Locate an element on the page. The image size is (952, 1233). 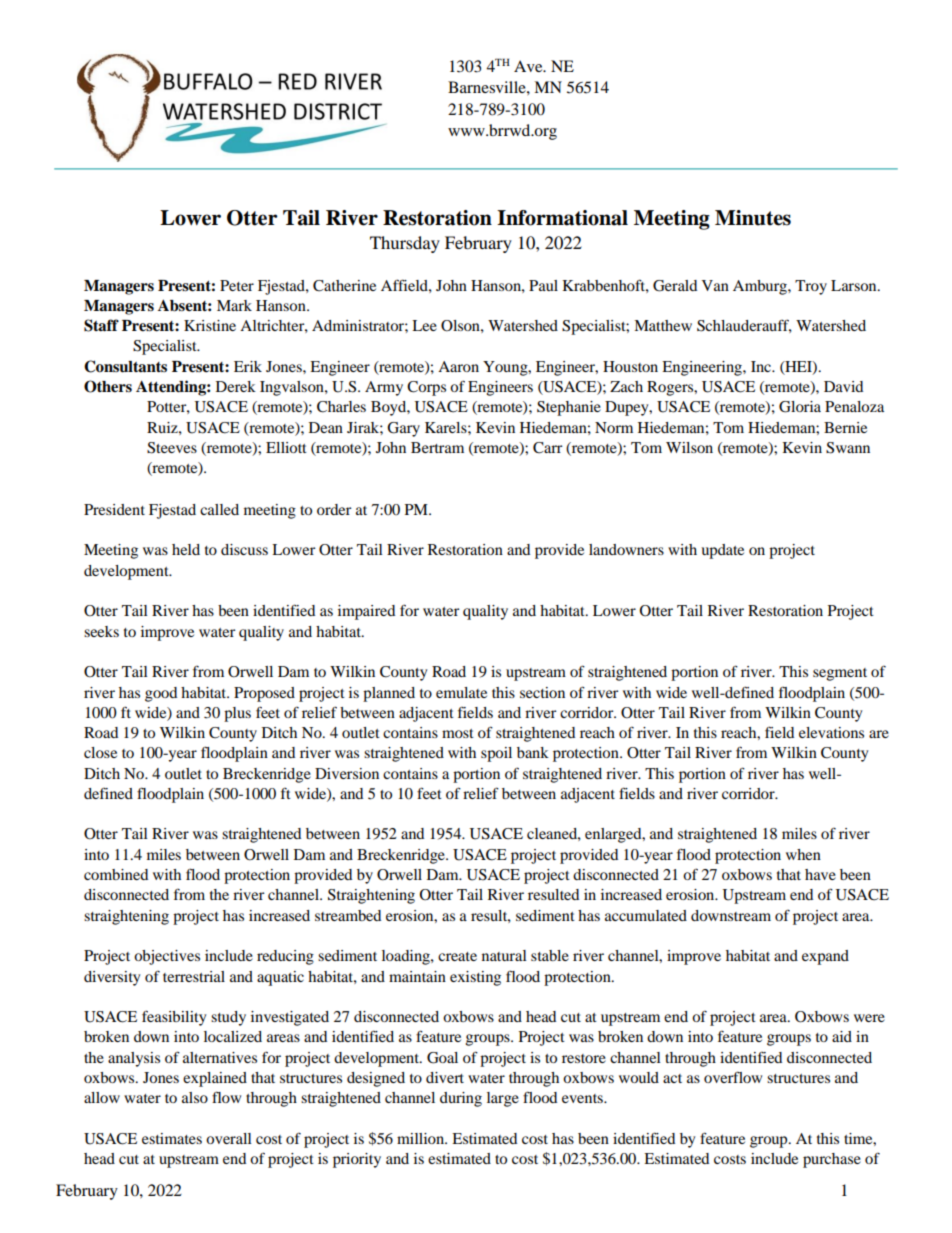
Thursday is located at coordinates (405, 244).
